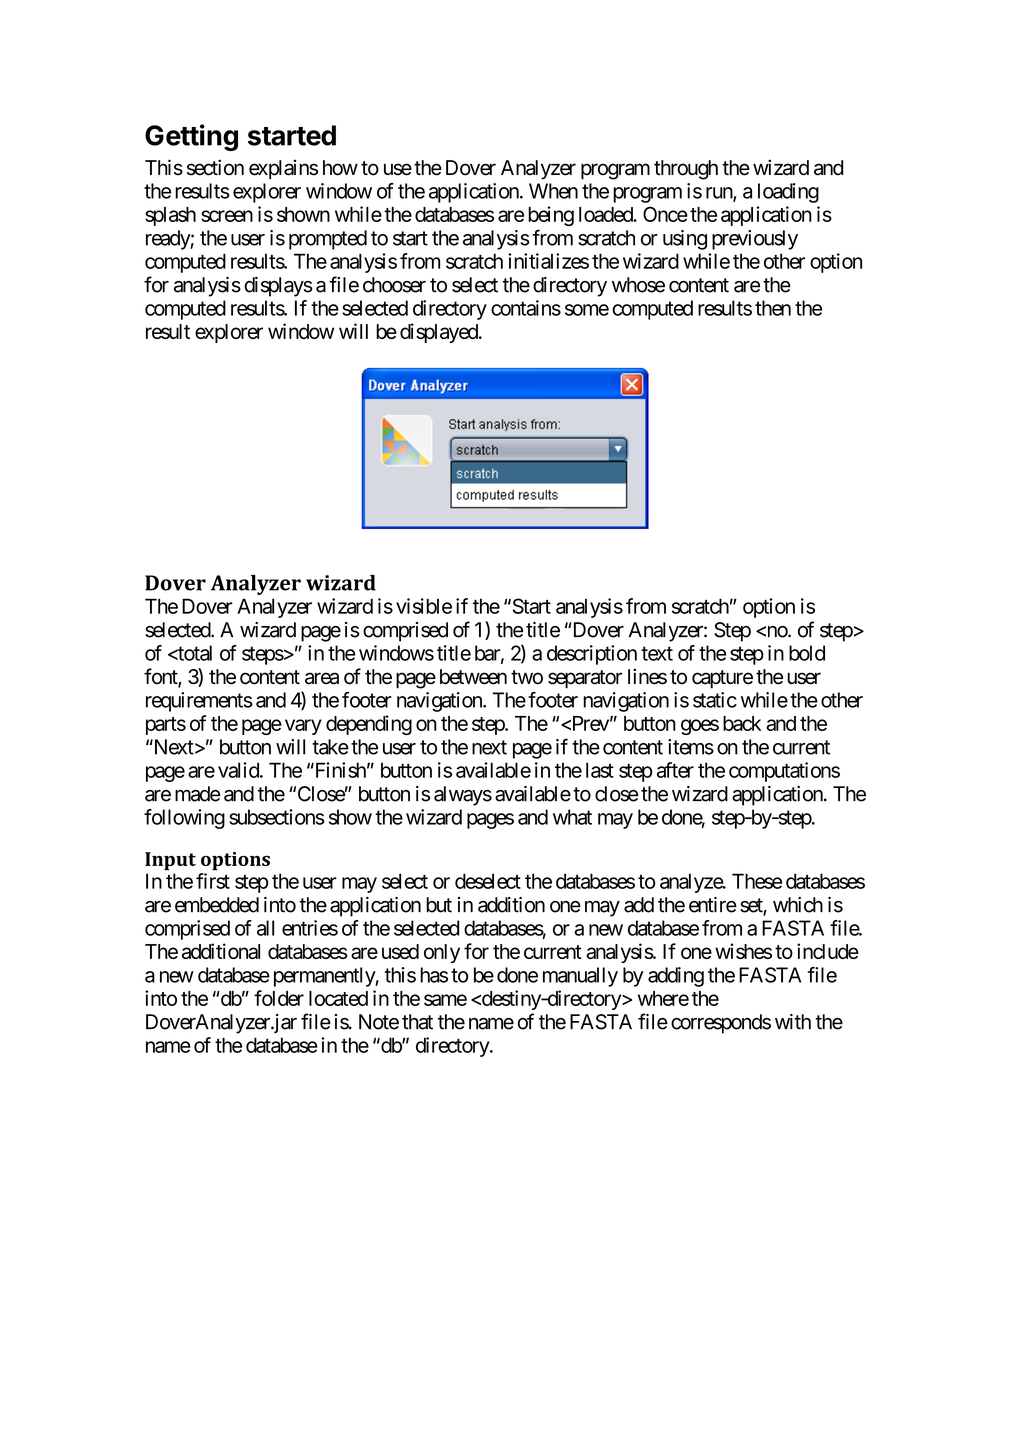 This image has height=1429, width=1010. What do you see at coordinates (191, 137) in the image?
I see `Getting` at bounding box center [191, 137].
